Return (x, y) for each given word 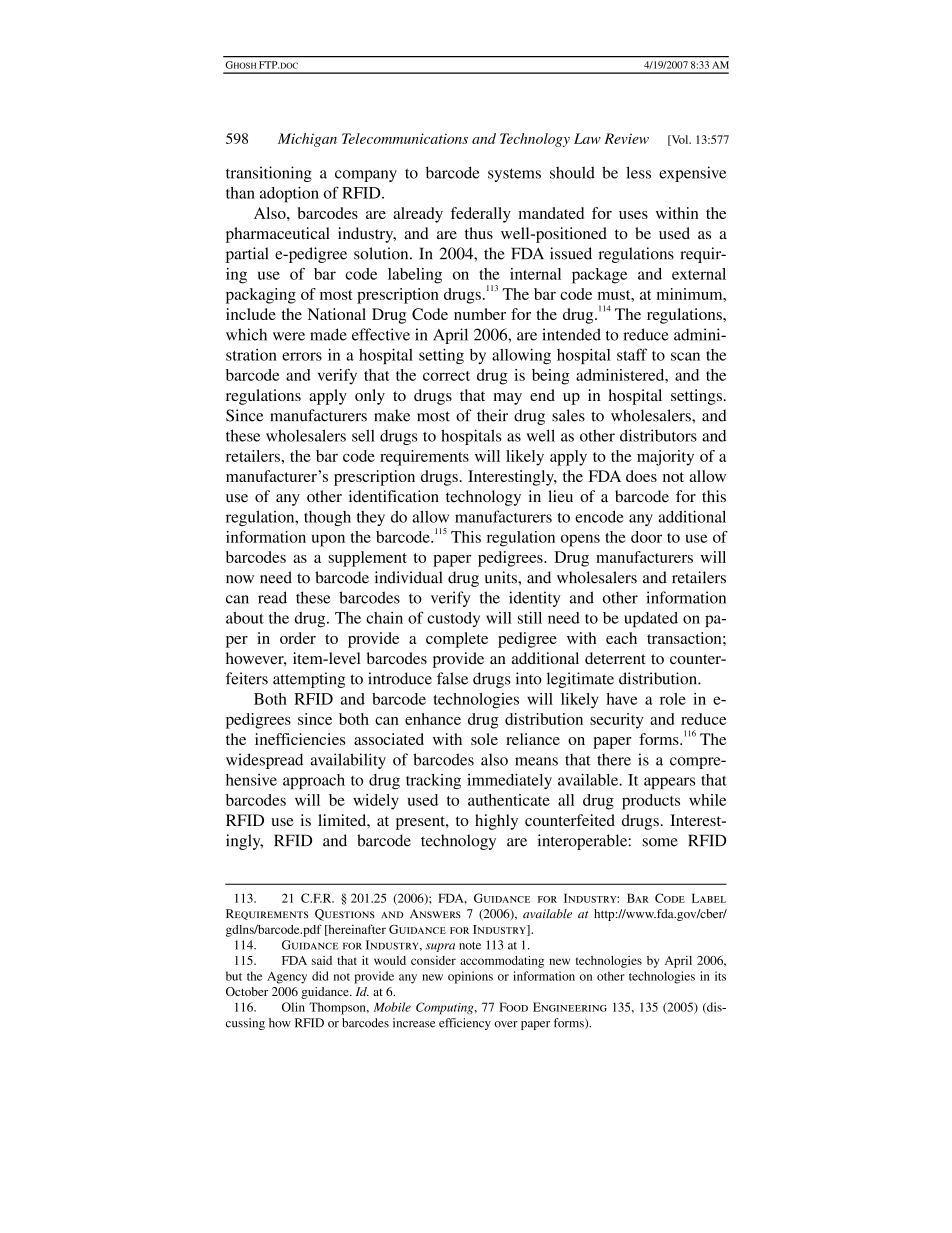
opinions (470, 977)
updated (651, 620)
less (638, 172)
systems (514, 175)
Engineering (570, 1007)
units (502, 577)
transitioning (269, 174)
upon (328, 540)
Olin (293, 1007)
